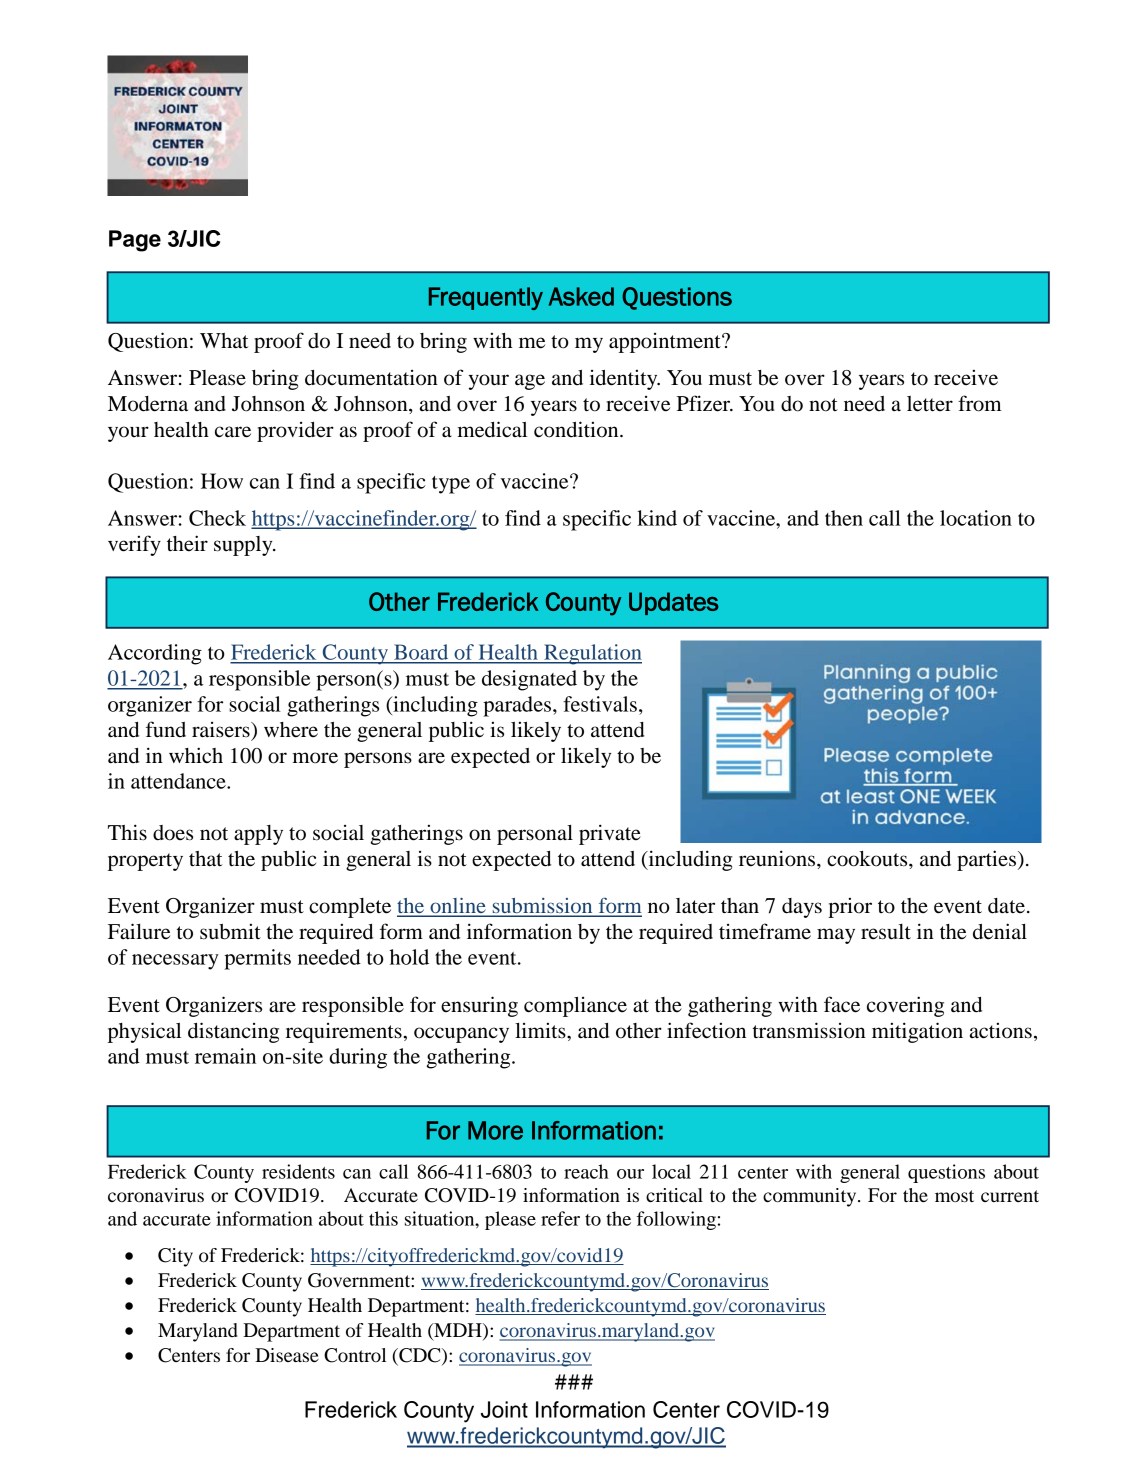  I want to click on Disease, so click(287, 1355).
